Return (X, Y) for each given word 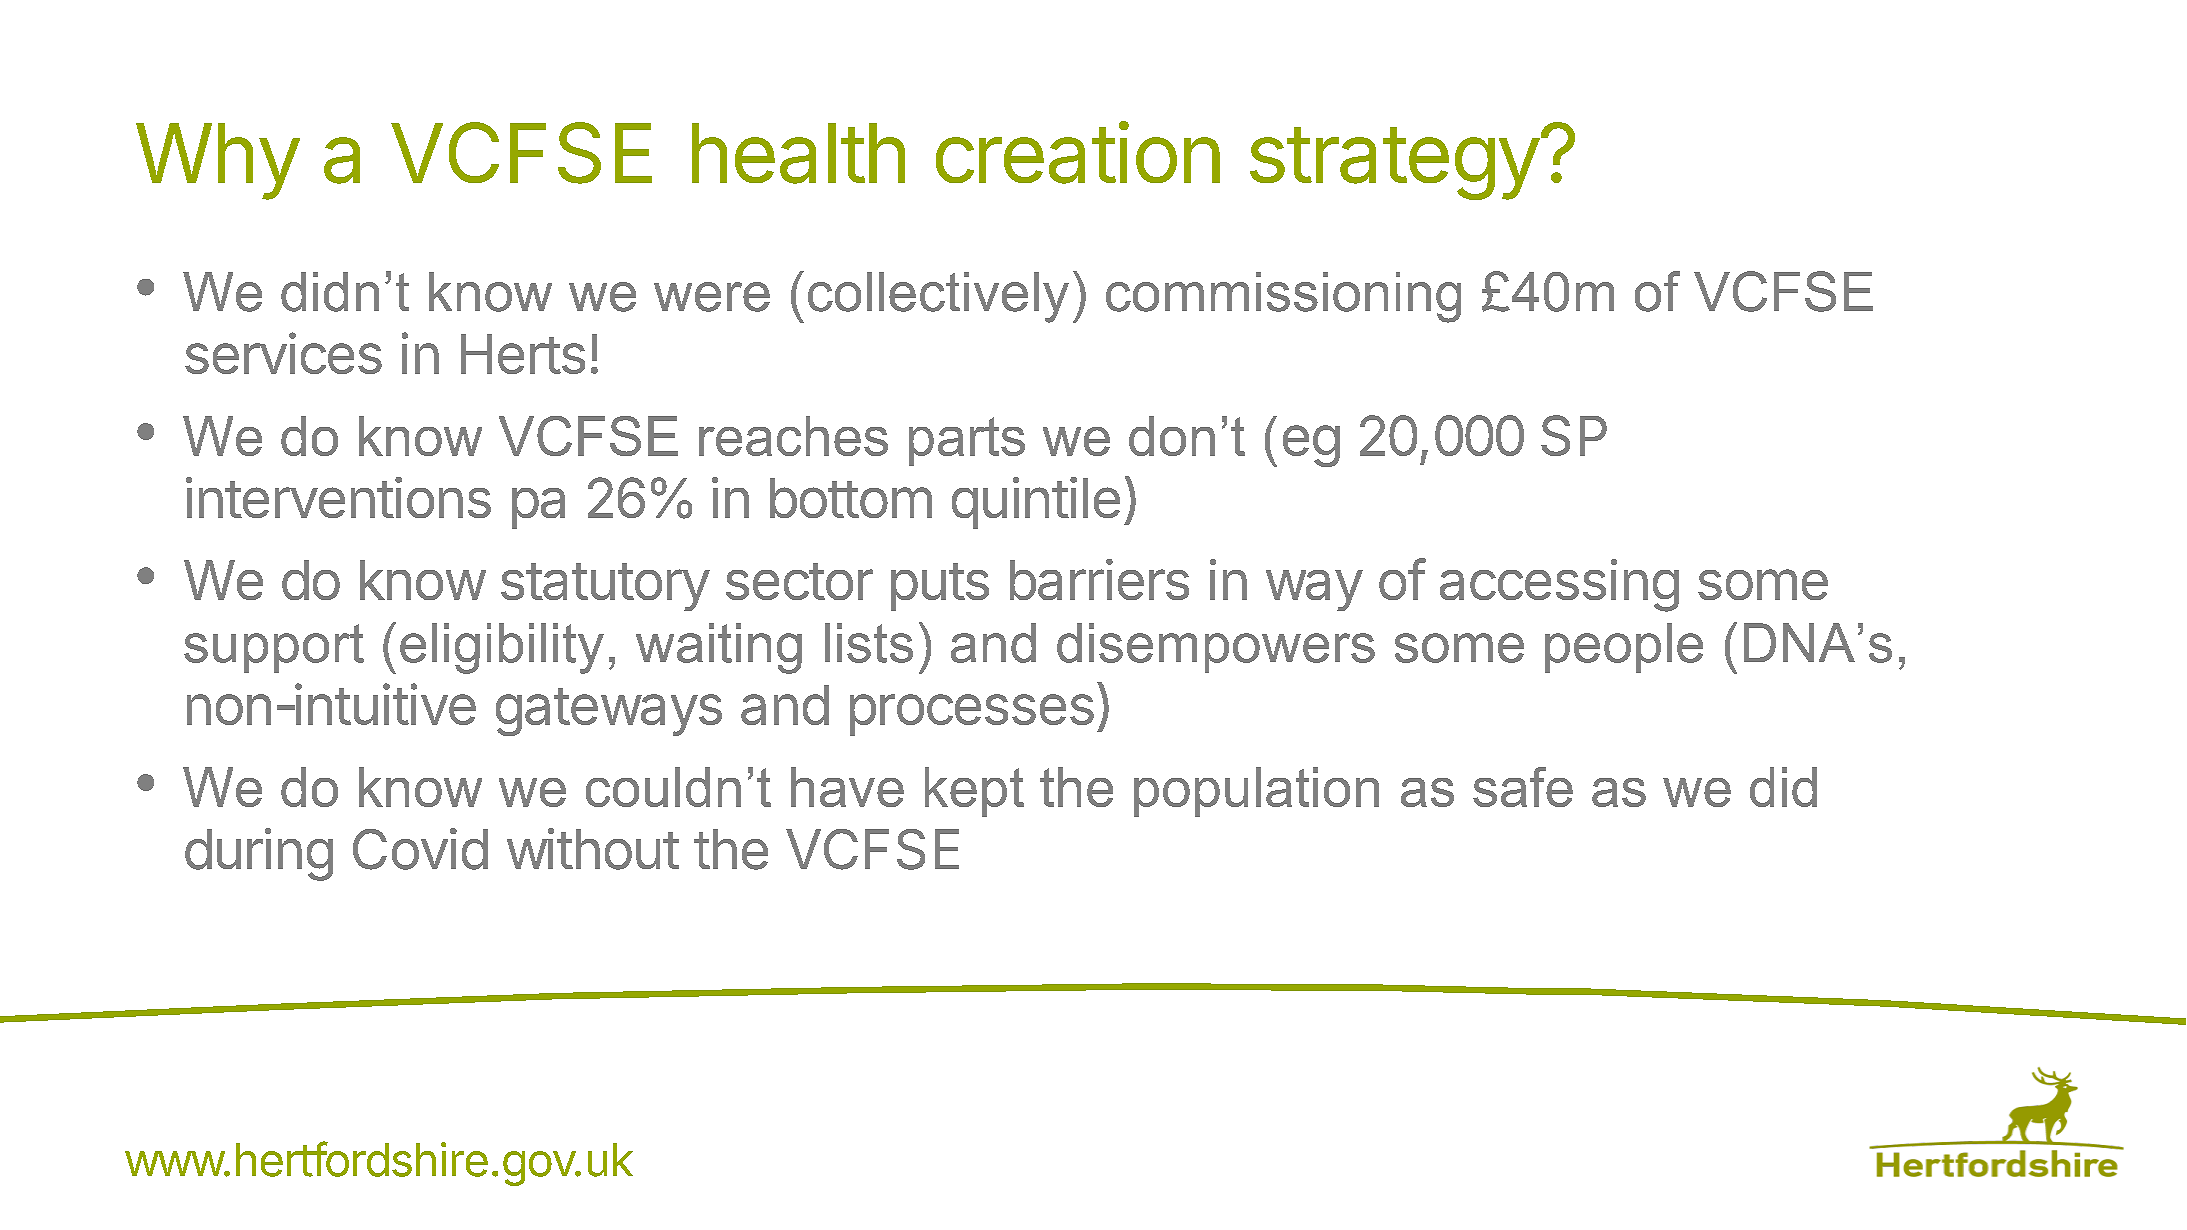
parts (967, 441)
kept (974, 792)
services (283, 353)
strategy (1394, 163)
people (1624, 648)
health (798, 153)
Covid (420, 849)
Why (217, 161)
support (274, 648)
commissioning (1283, 297)
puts (940, 587)
